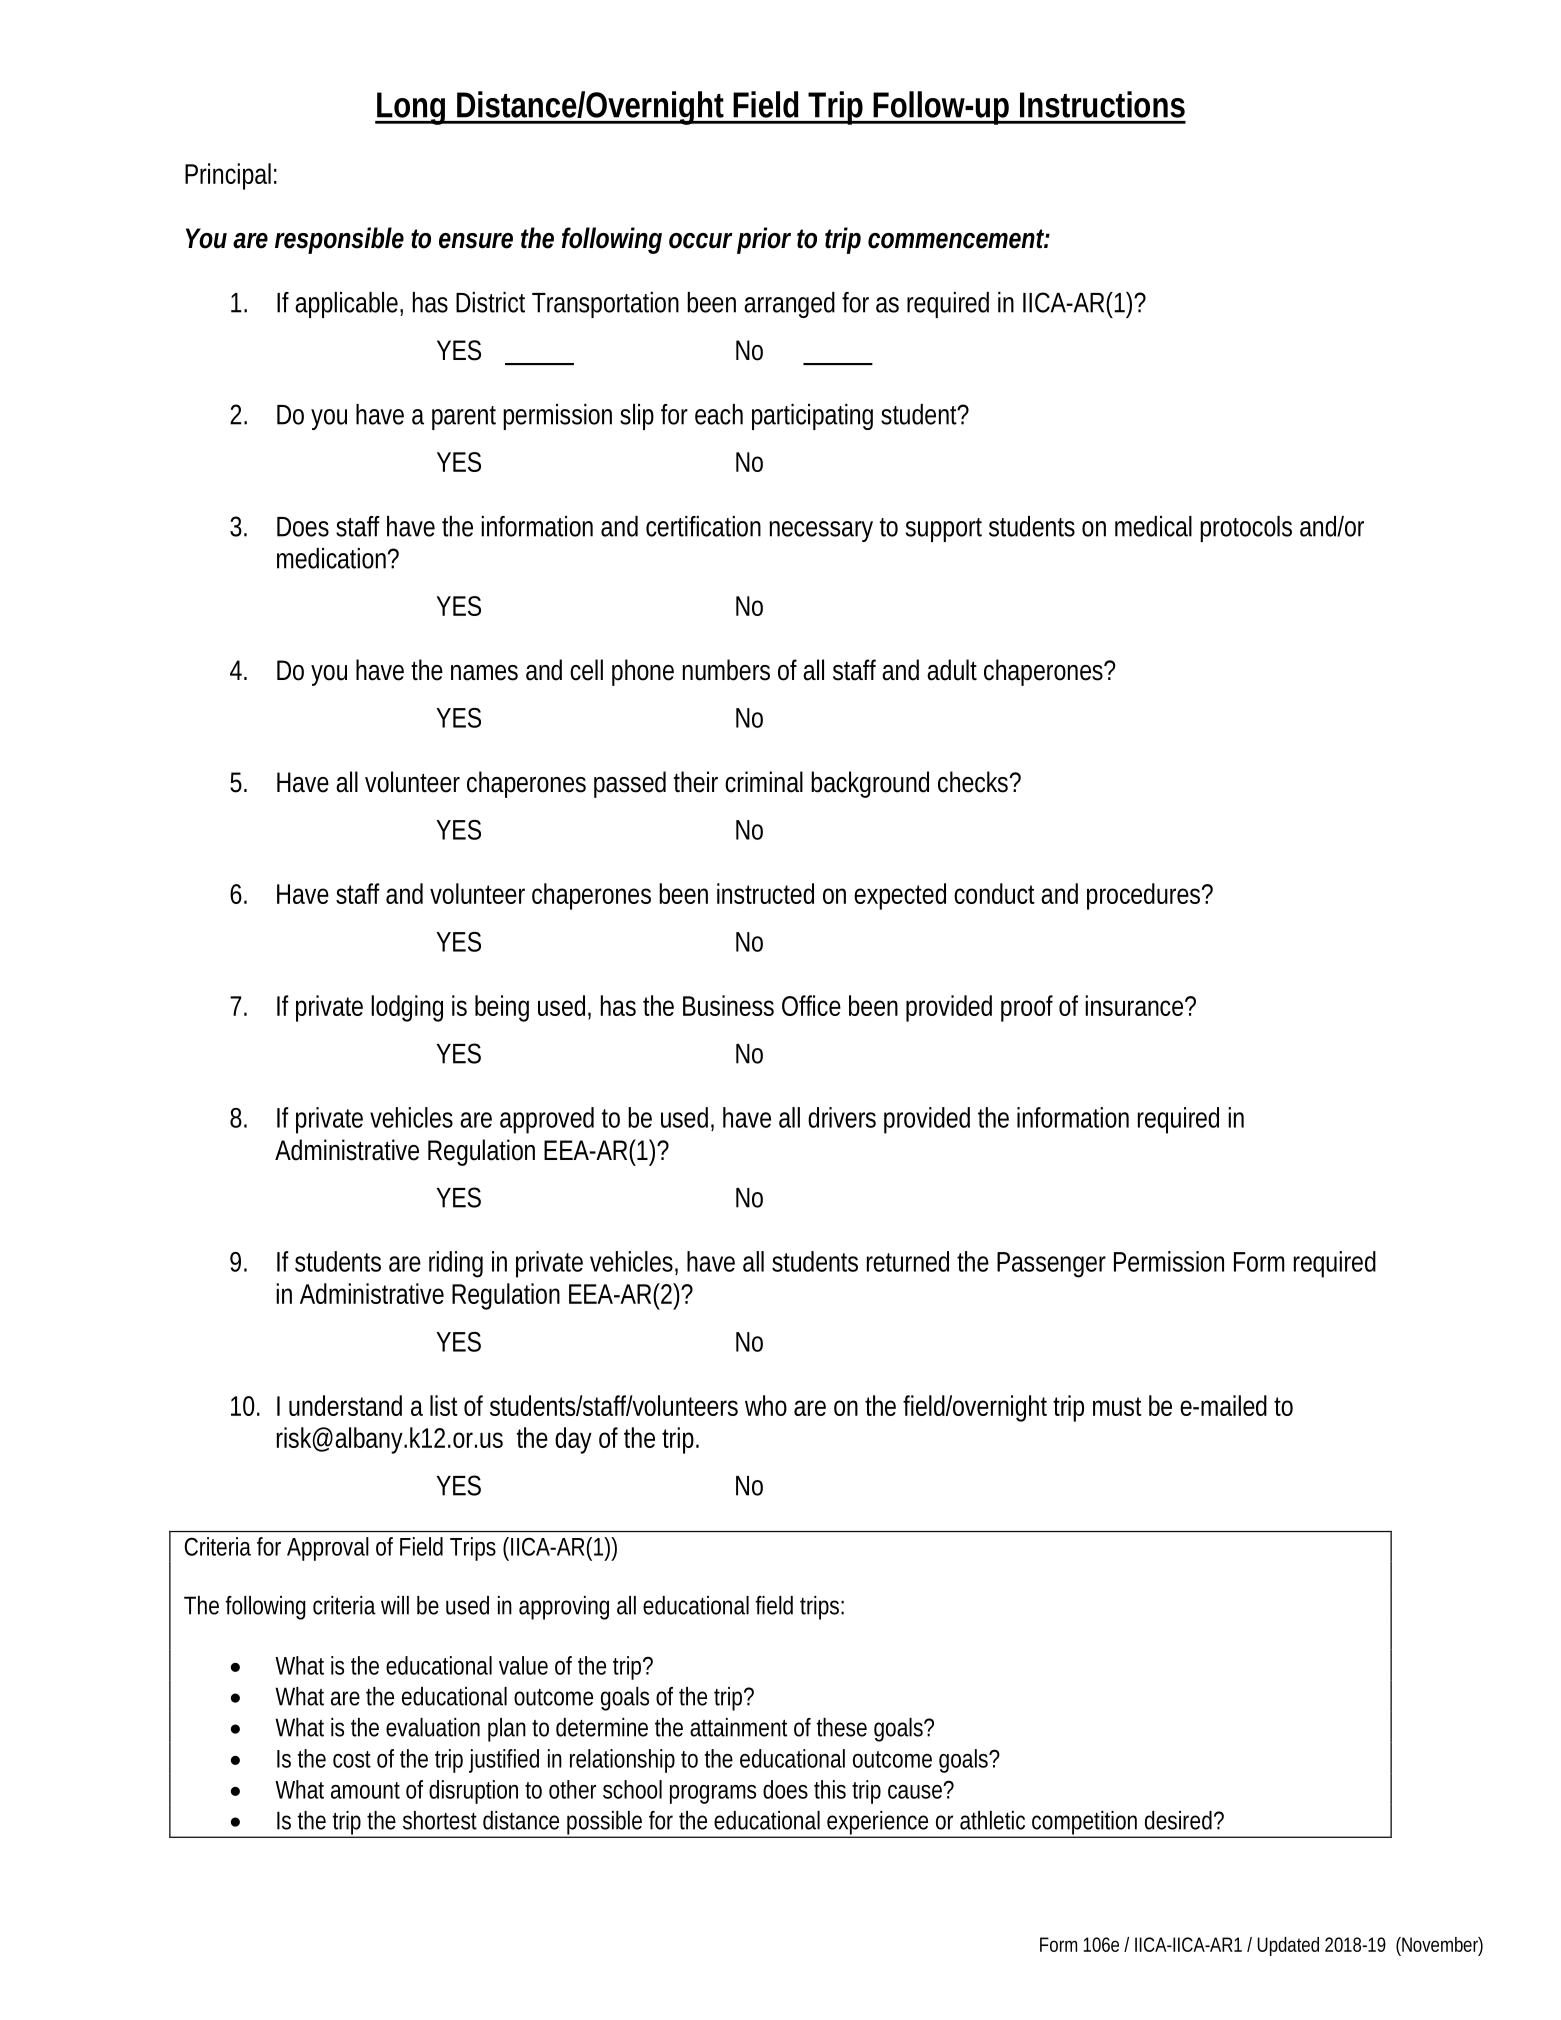 This screenshot has height=2020, width=1561. What do you see at coordinates (1117, 1406) in the screenshot?
I see `must` at bounding box center [1117, 1406].
